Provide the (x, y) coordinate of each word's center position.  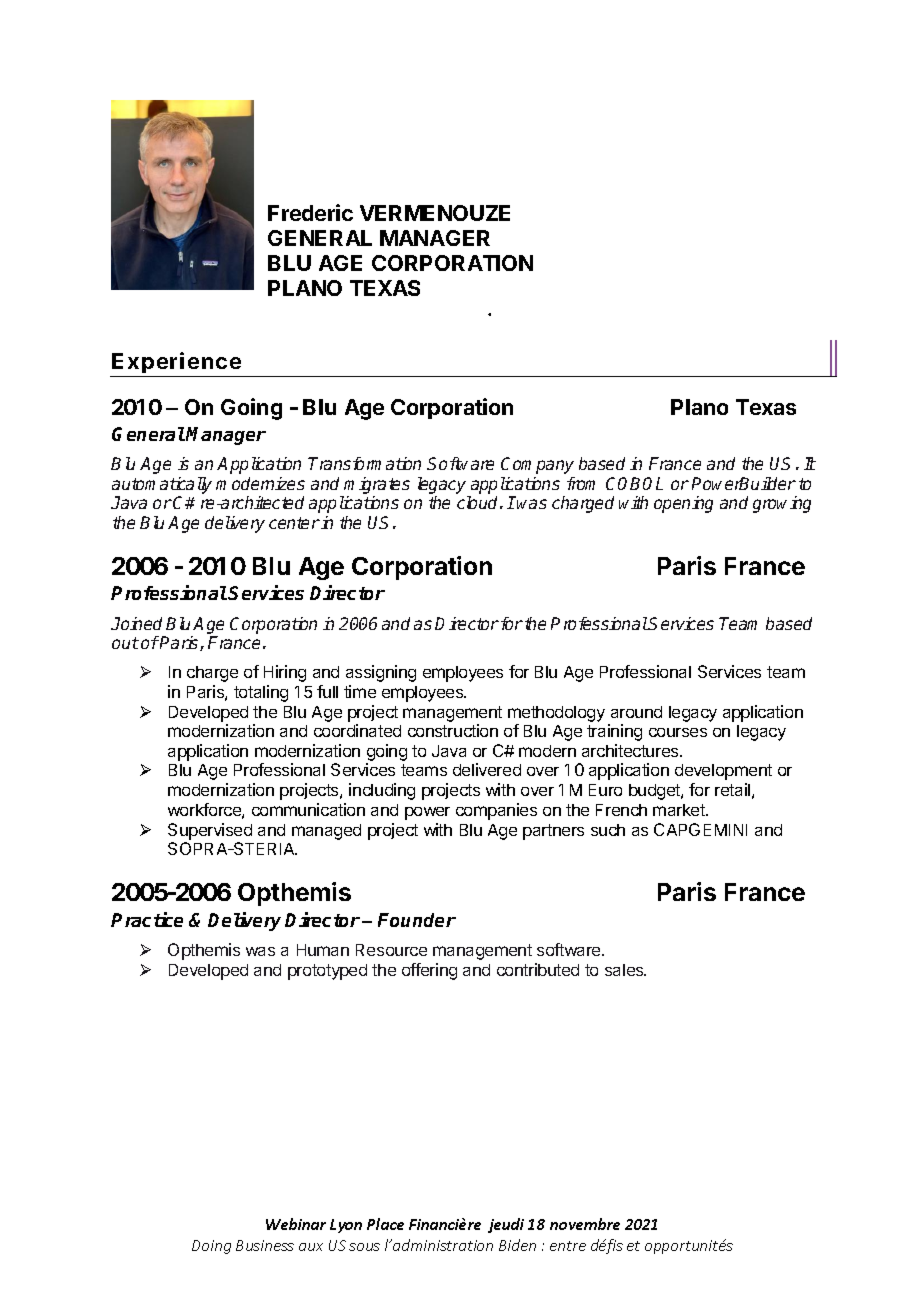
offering (429, 971)
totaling (261, 693)
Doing (211, 1247)
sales (625, 970)
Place (385, 1224)
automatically (162, 485)
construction (453, 730)
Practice (147, 919)
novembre (585, 1224)
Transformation (364, 463)
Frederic (310, 212)
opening (683, 504)
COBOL (634, 483)
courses (678, 732)
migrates (377, 485)
